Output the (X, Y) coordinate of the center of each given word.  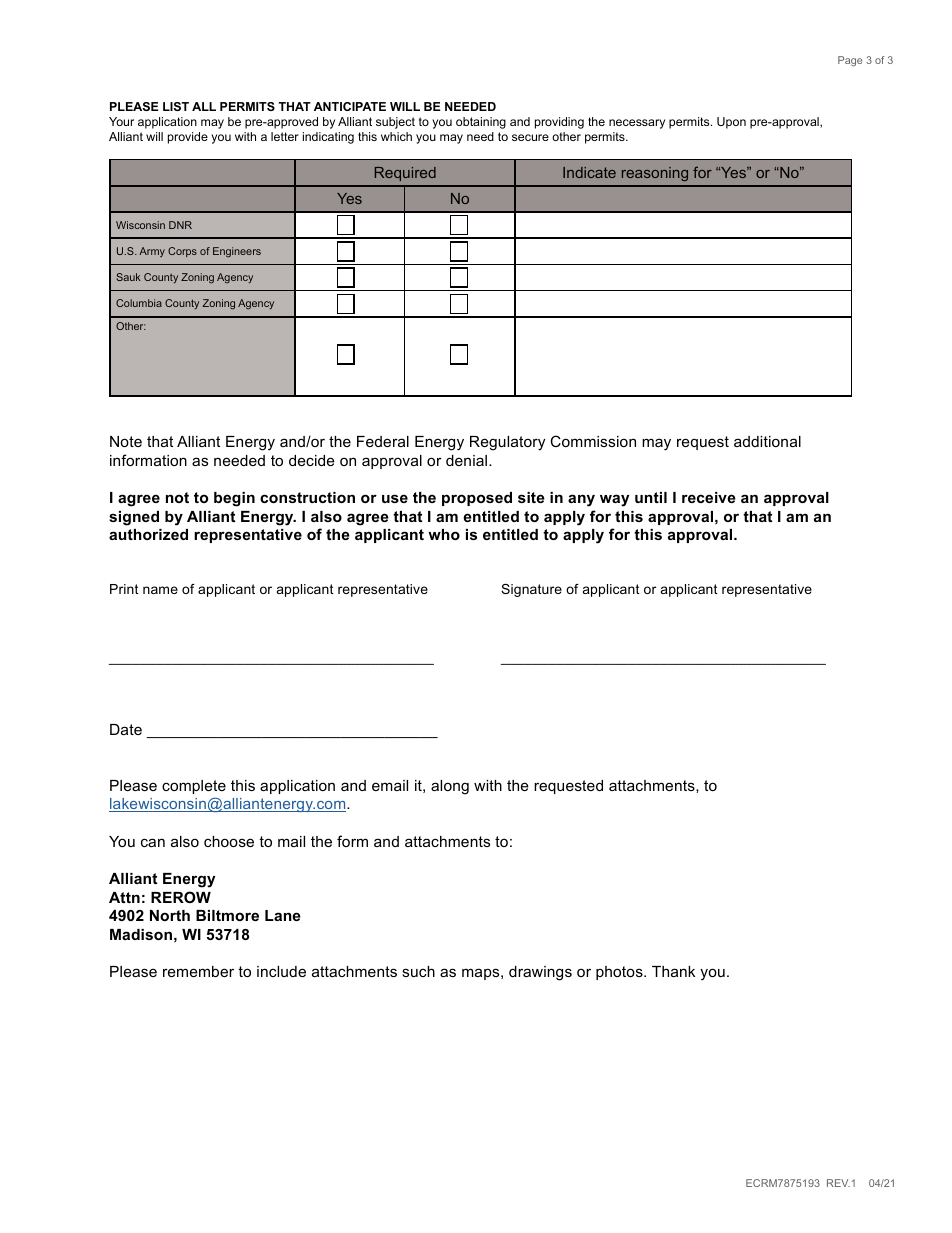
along (450, 787)
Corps (182, 252)
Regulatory (507, 443)
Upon (731, 123)
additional (767, 441)
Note (126, 441)
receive (709, 497)
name (160, 590)
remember (198, 971)
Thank (673, 971)
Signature (531, 590)
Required (405, 174)
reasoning (655, 174)
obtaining (481, 123)
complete (194, 787)
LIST (176, 106)
